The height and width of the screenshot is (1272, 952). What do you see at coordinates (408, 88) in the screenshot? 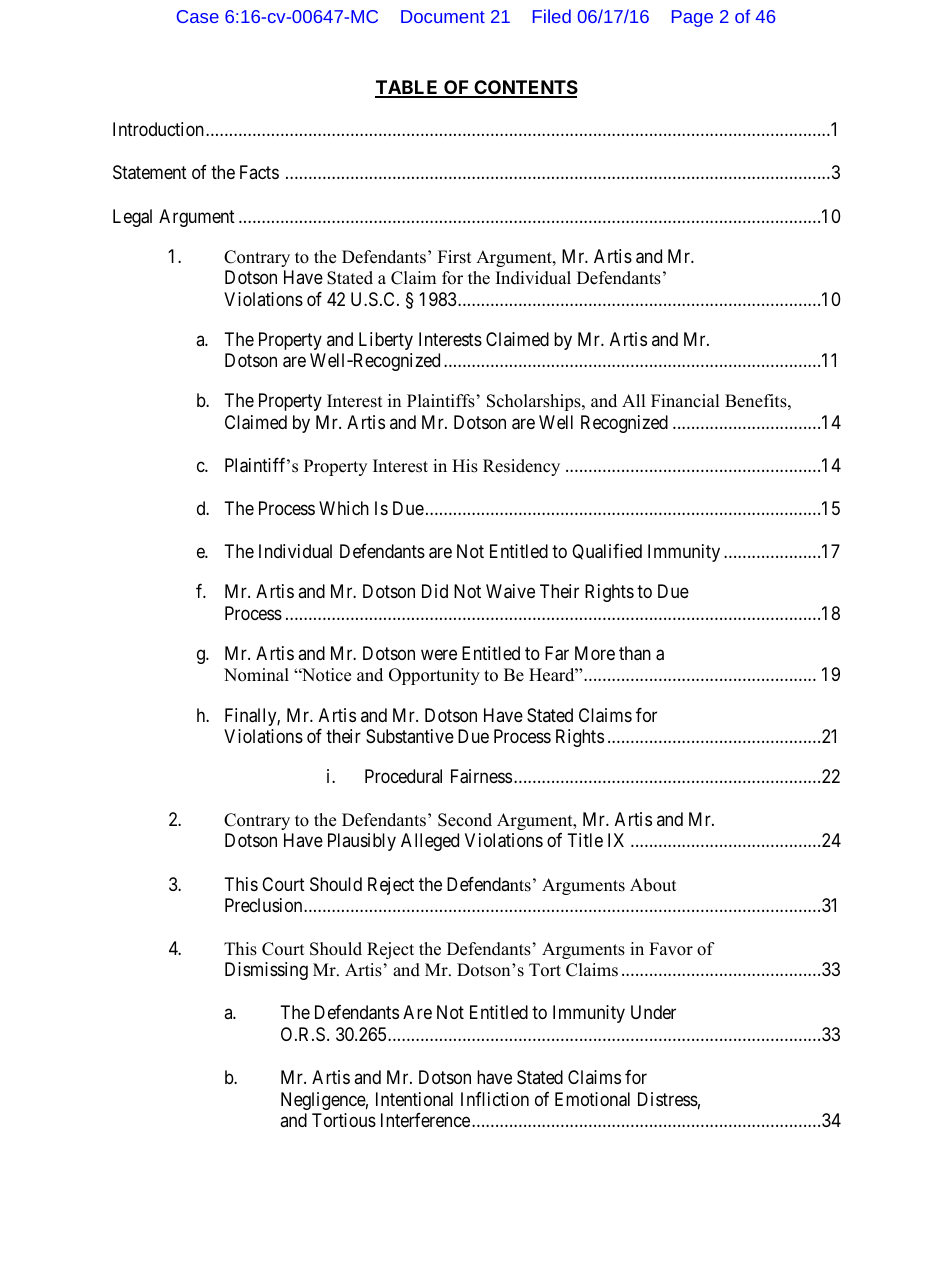
I see `TABLE` at bounding box center [408, 88].
